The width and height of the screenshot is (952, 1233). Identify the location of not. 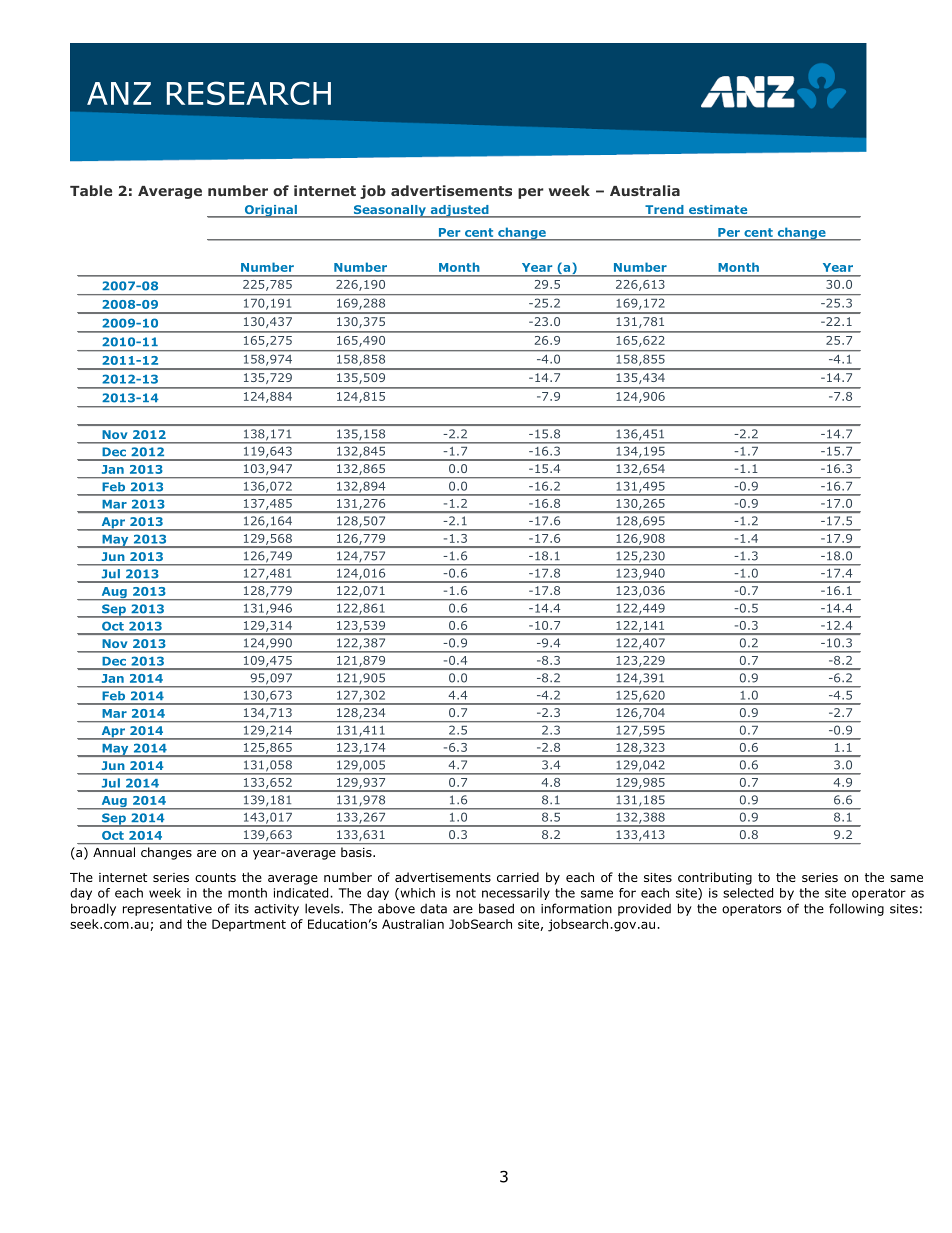
(466, 893).
